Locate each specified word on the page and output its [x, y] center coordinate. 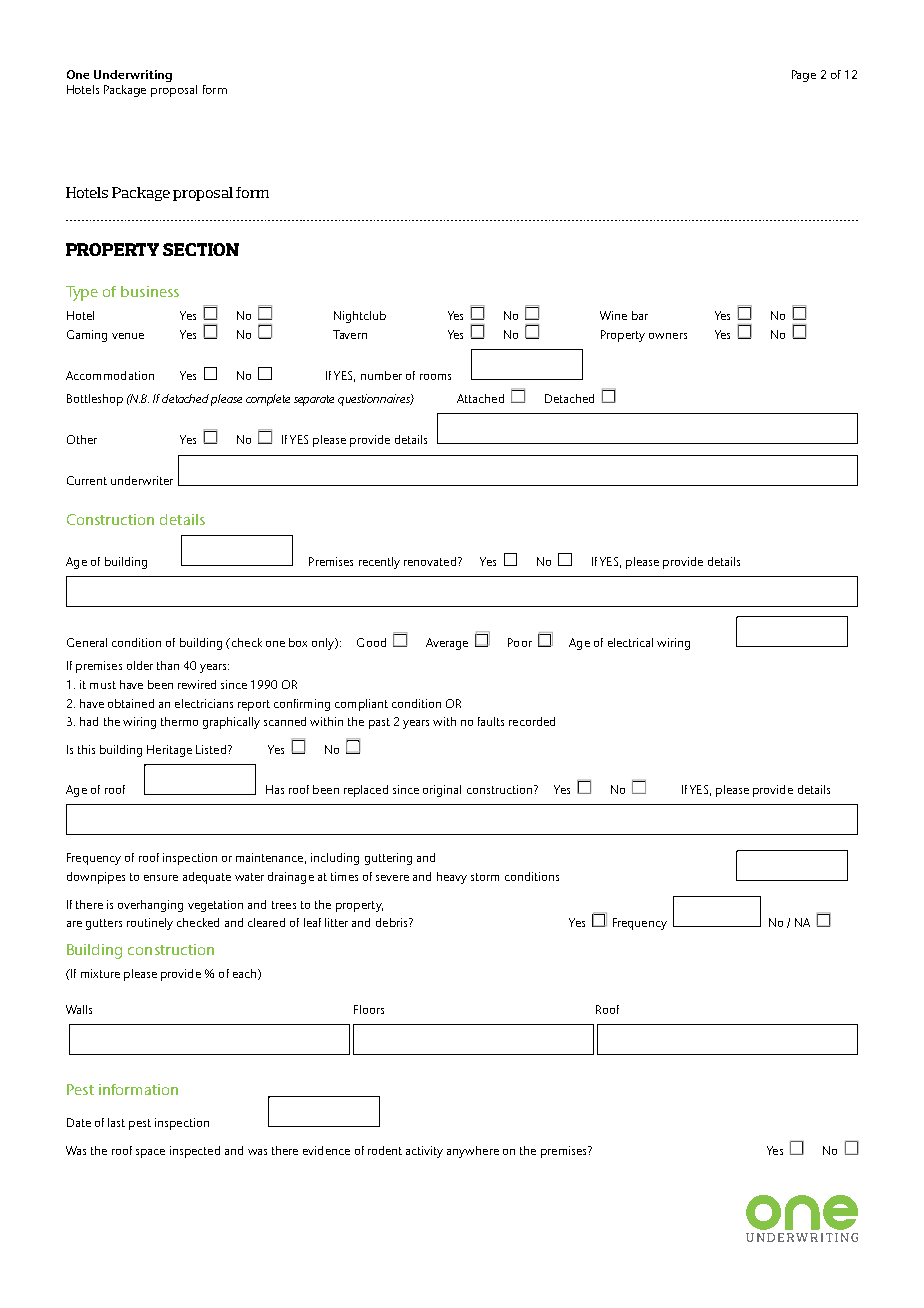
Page [804, 76]
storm [485, 877]
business [150, 291]
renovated [430, 561]
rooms [435, 377]
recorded [532, 721]
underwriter [142, 480]
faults [491, 721]
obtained [131, 703]
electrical [630, 642]
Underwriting [133, 76]
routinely [150, 924]
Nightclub [360, 317]
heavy [452, 878]
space [150, 1153]
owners [668, 336]
